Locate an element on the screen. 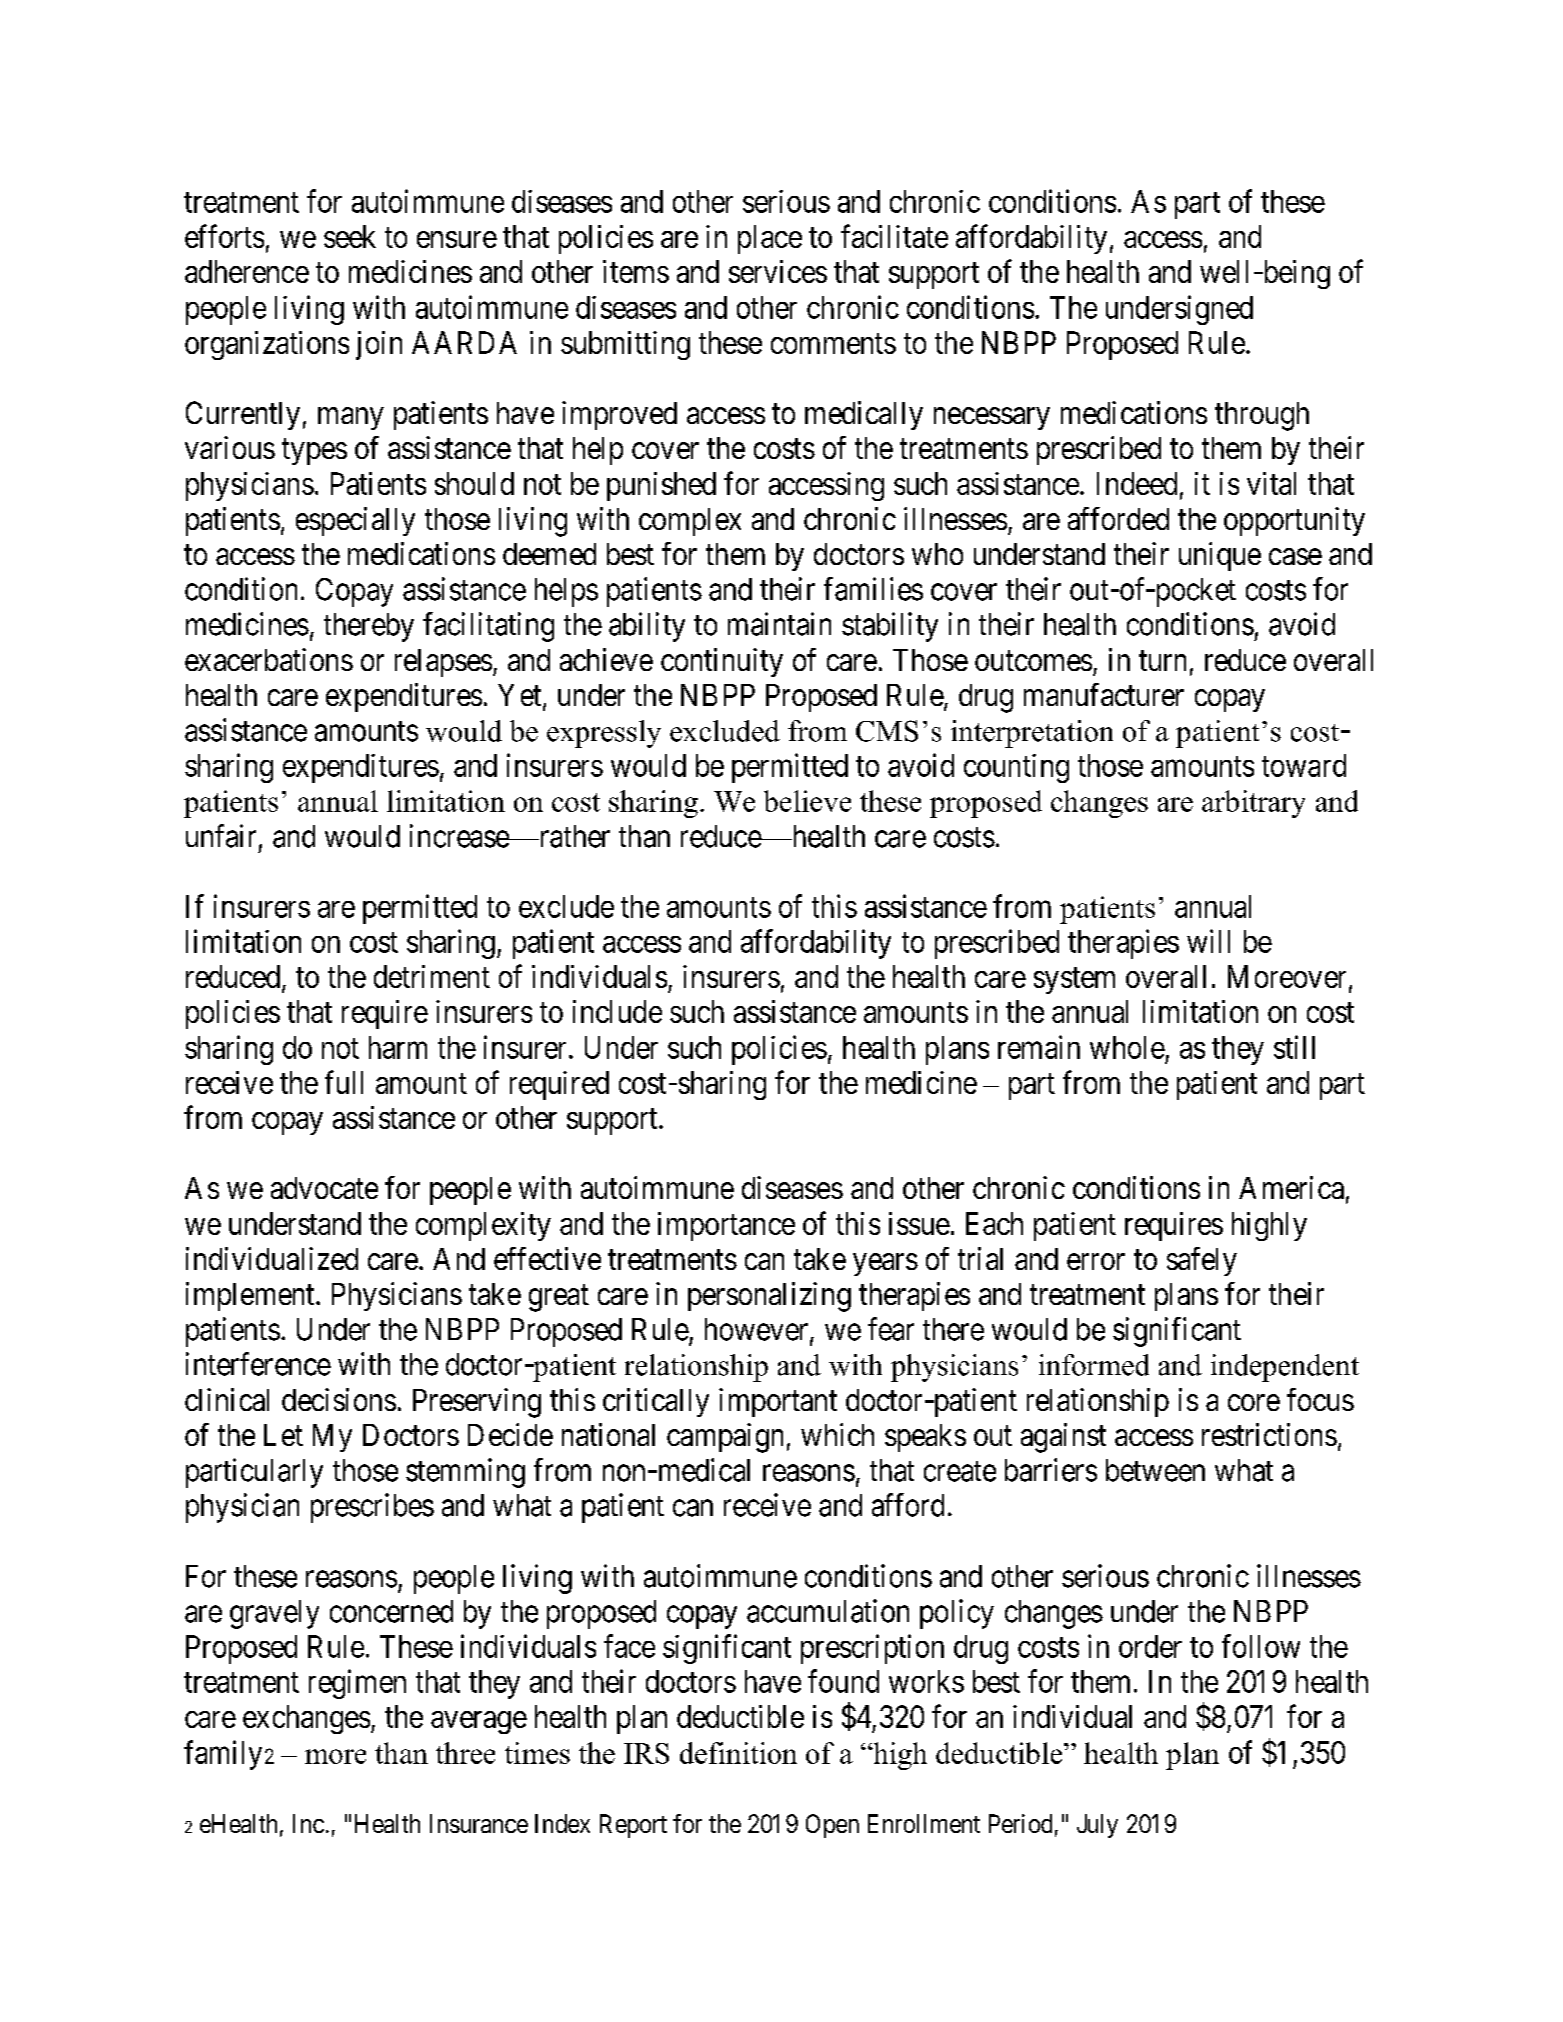 The height and width of the screenshot is (2022, 1563). place is located at coordinates (770, 239).
